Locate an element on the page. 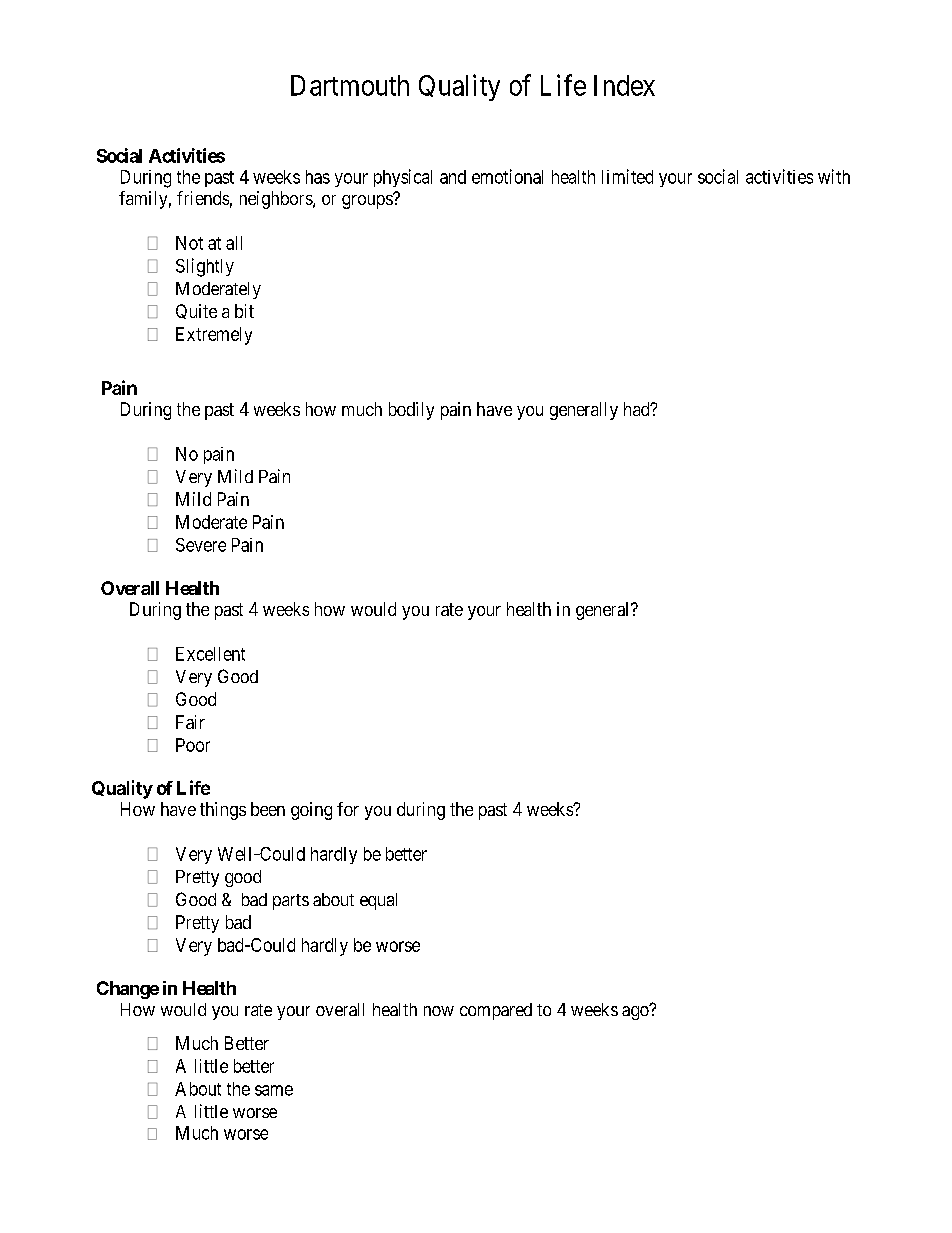 This page has width=952, height=1233. been is located at coordinates (268, 809).
